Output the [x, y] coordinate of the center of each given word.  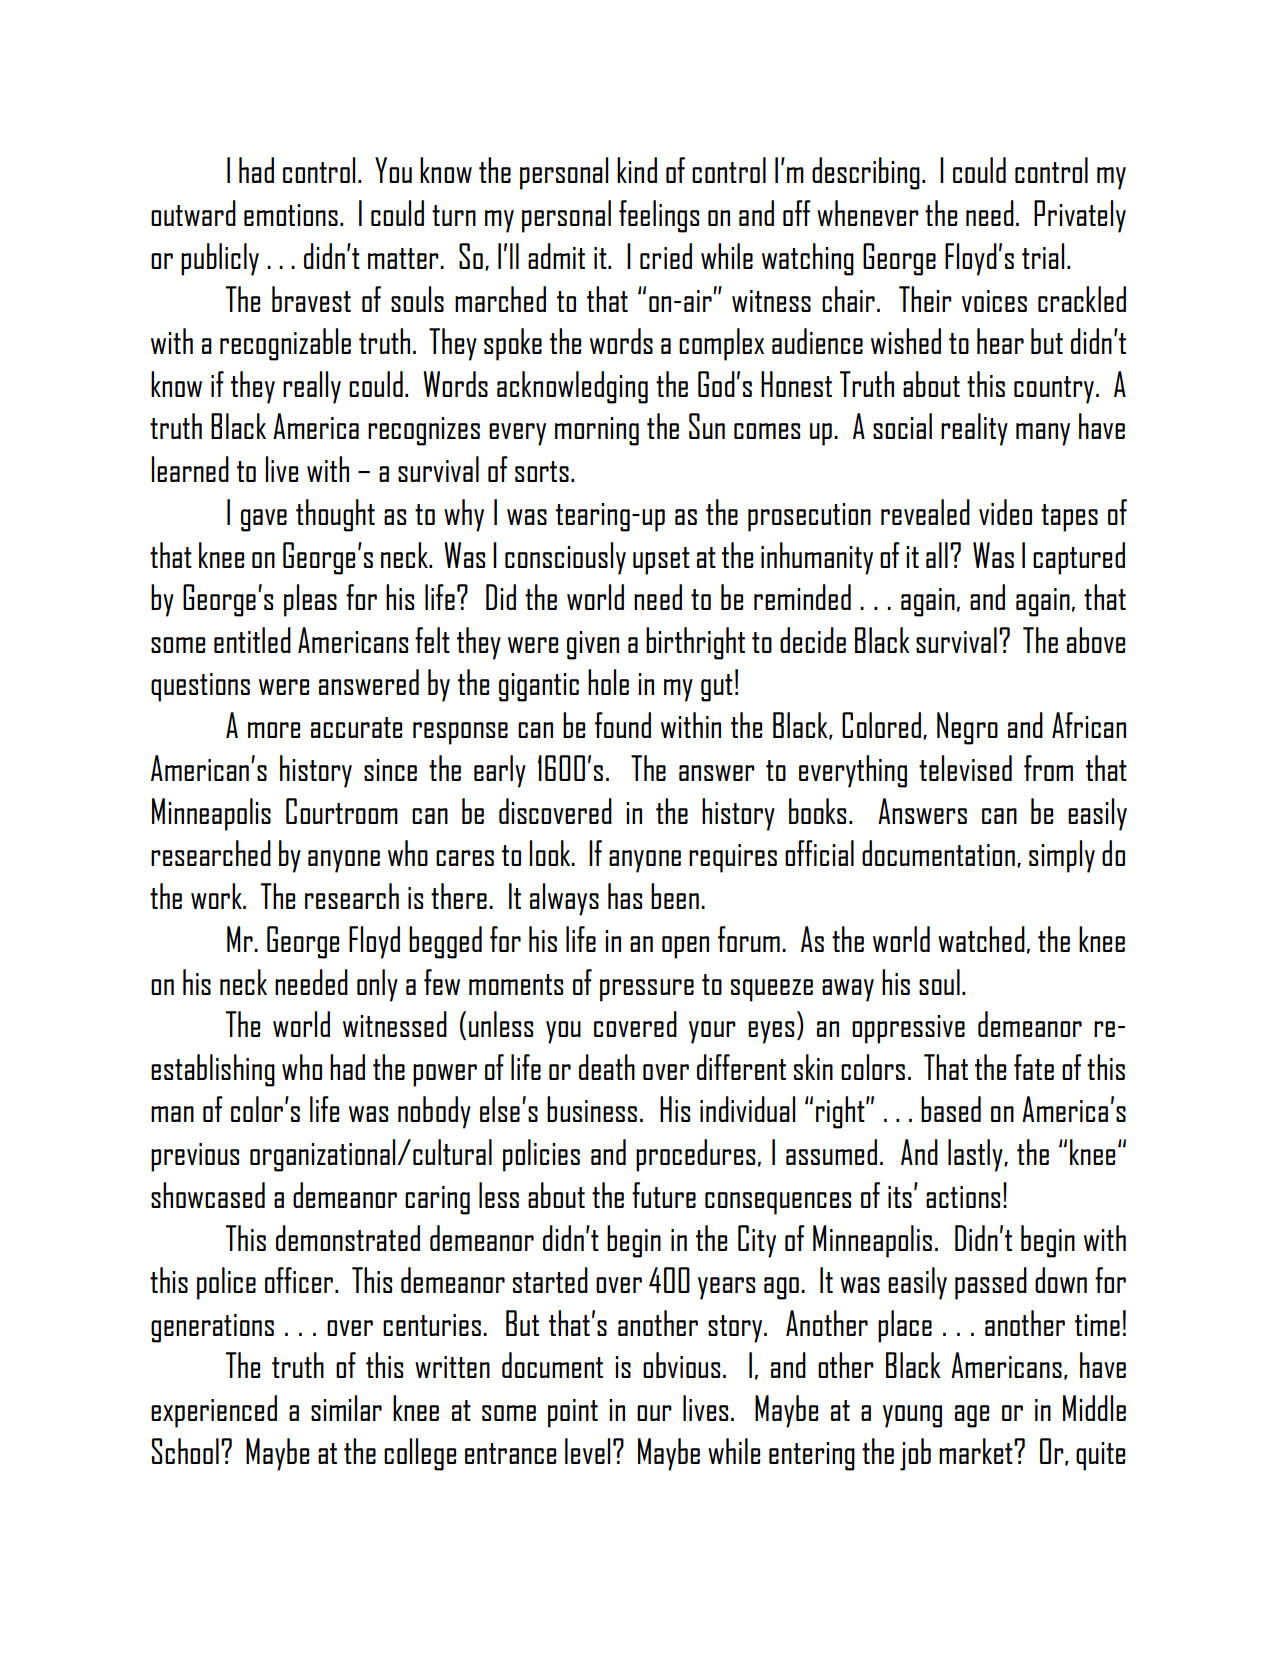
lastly [976, 1155]
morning [597, 431]
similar [346, 1408]
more [274, 730]
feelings [659, 216]
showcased [208, 1195]
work [217, 896]
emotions [291, 215]
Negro [967, 728]
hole [608, 682]
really [312, 387]
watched [981, 939]
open [685, 947]
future [664, 1195]
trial [1043, 256]
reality [974, 429]
